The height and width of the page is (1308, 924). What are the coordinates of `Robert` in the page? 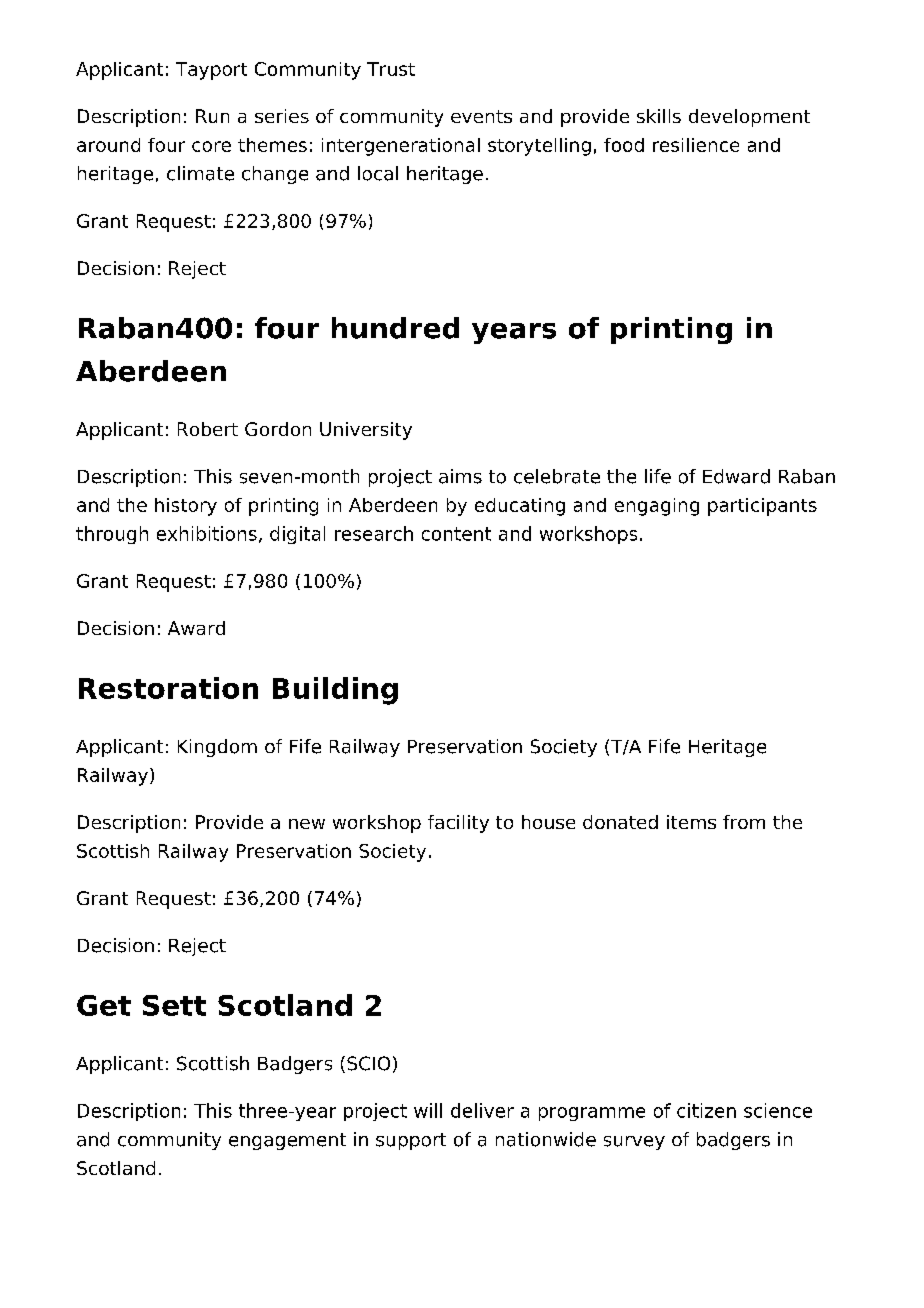 It's located at (208, 429).
